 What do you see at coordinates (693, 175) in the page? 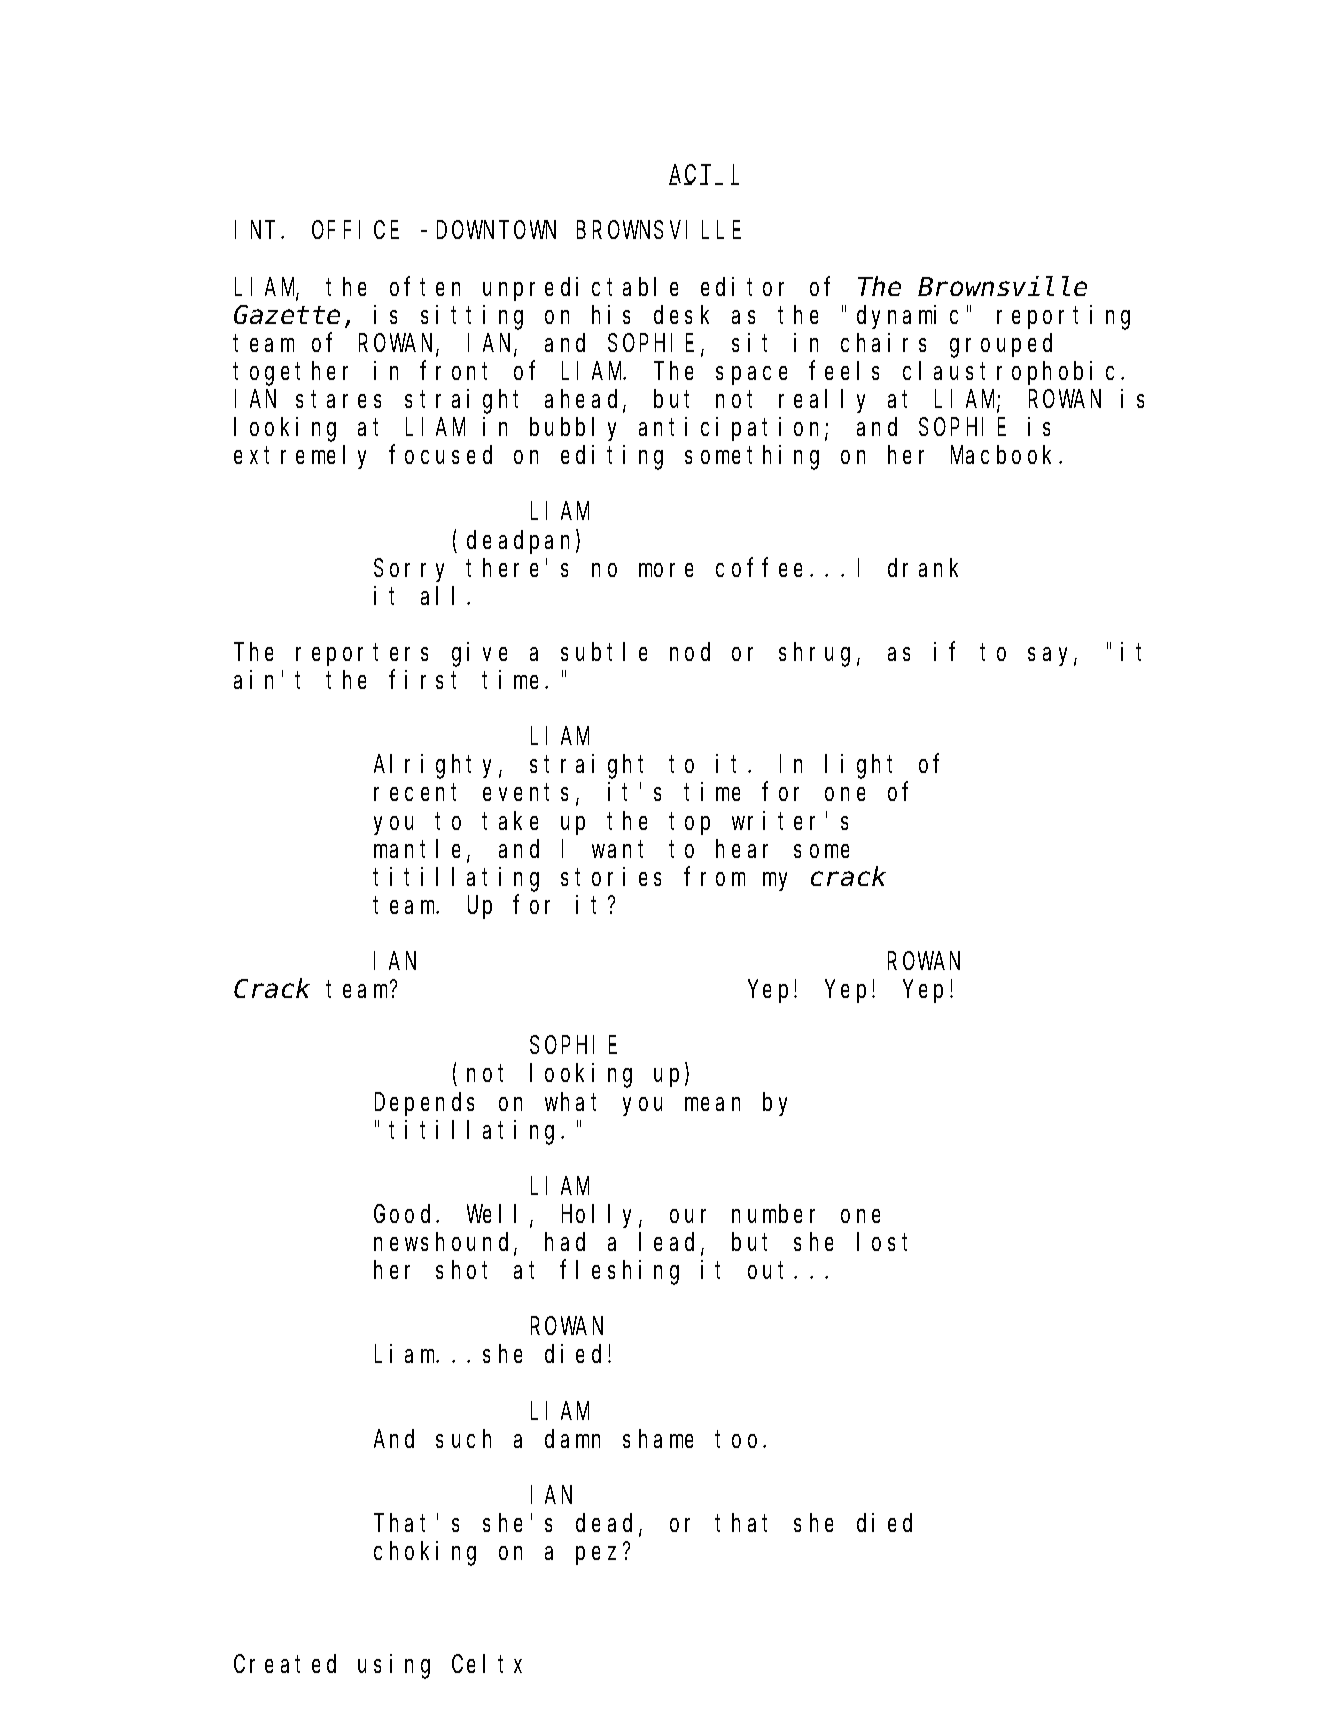
I see `ACT` at bounding box center [693, 175].
